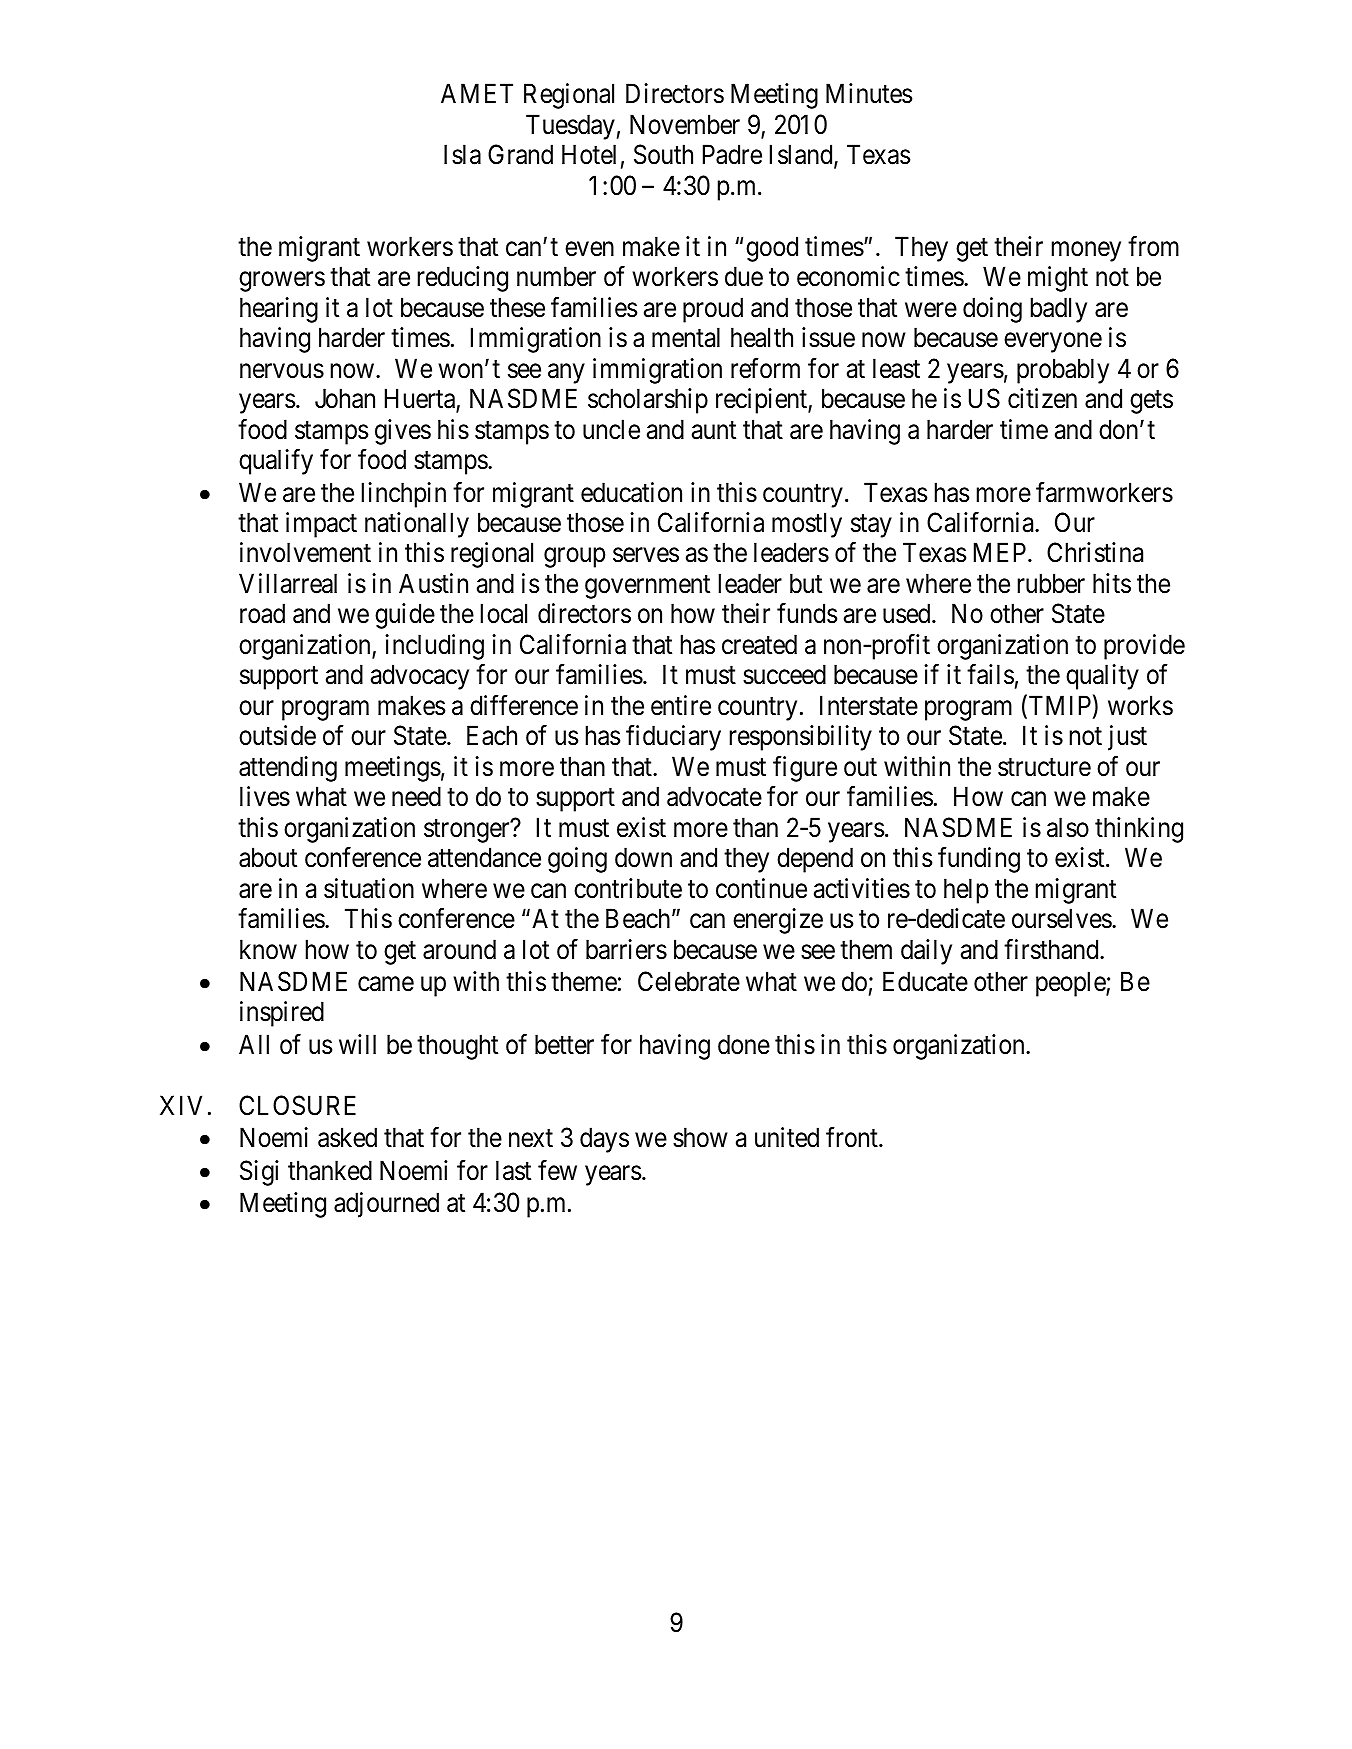 Image resolution: width=1352 pixels, height=1749 pixels. Describe the element at coordinates (1051, 583) in the screenshot. I see `rubber` at that location.
